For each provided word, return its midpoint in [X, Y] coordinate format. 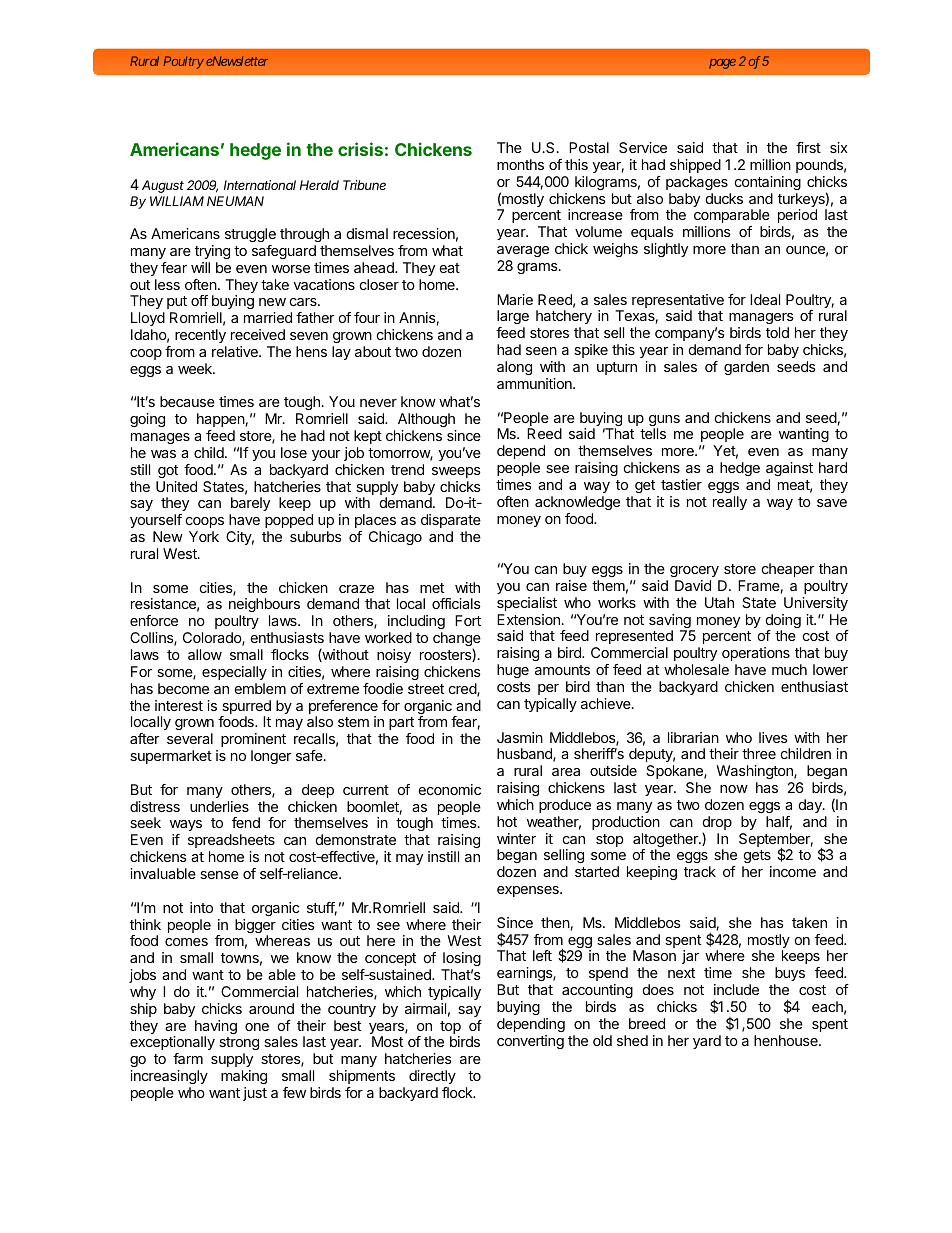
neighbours [264, 607]
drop [717, 824]
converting [530, 1042]
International [260, 185]
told [777, 332]
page [722, 64]
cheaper [788, 570]
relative [236, 351]
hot [507, 821]
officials [456, 603]
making [244, 1077]
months [520, 164]
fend [246, 822]
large [513, 319]
